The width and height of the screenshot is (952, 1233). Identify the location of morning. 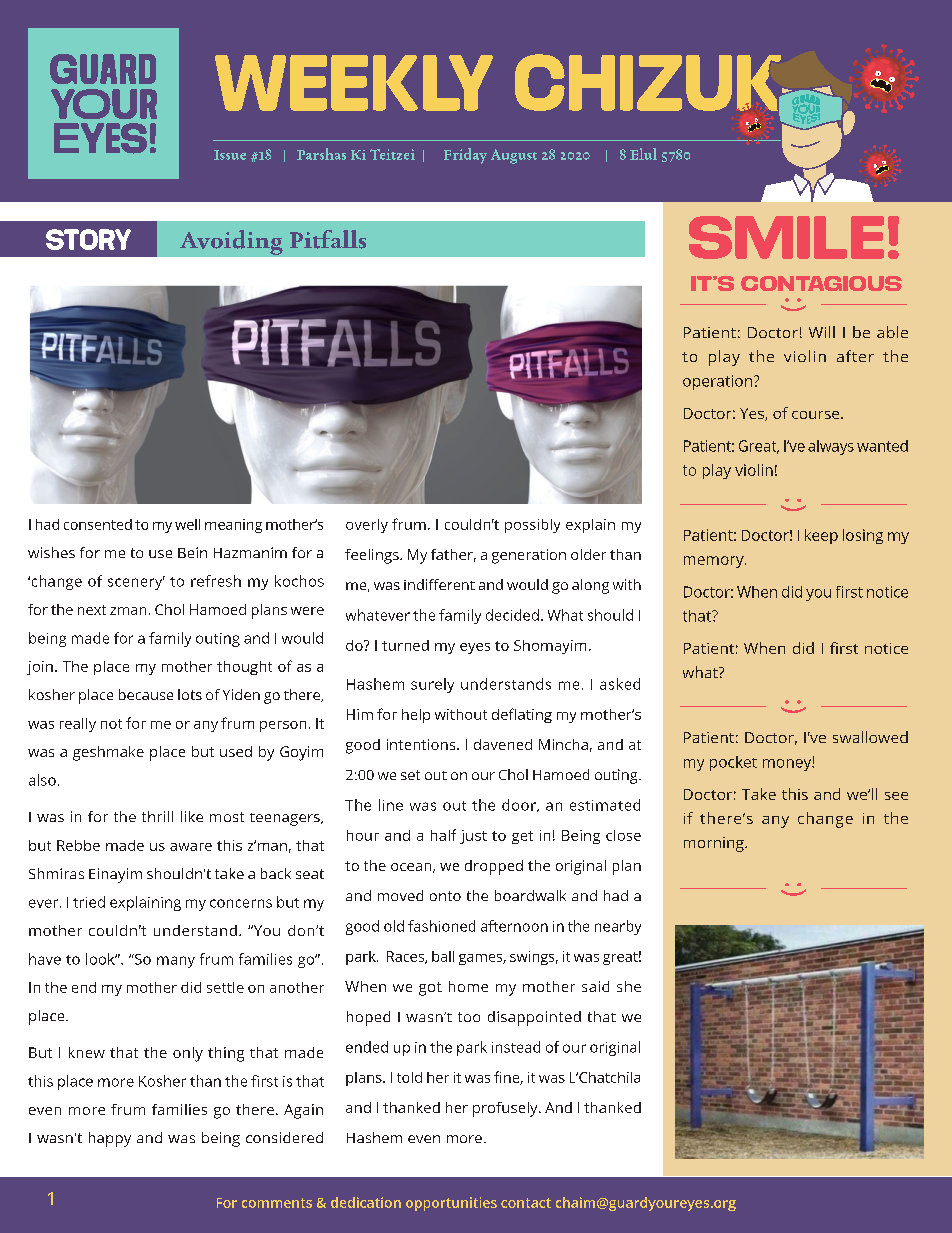
(715, 844).
